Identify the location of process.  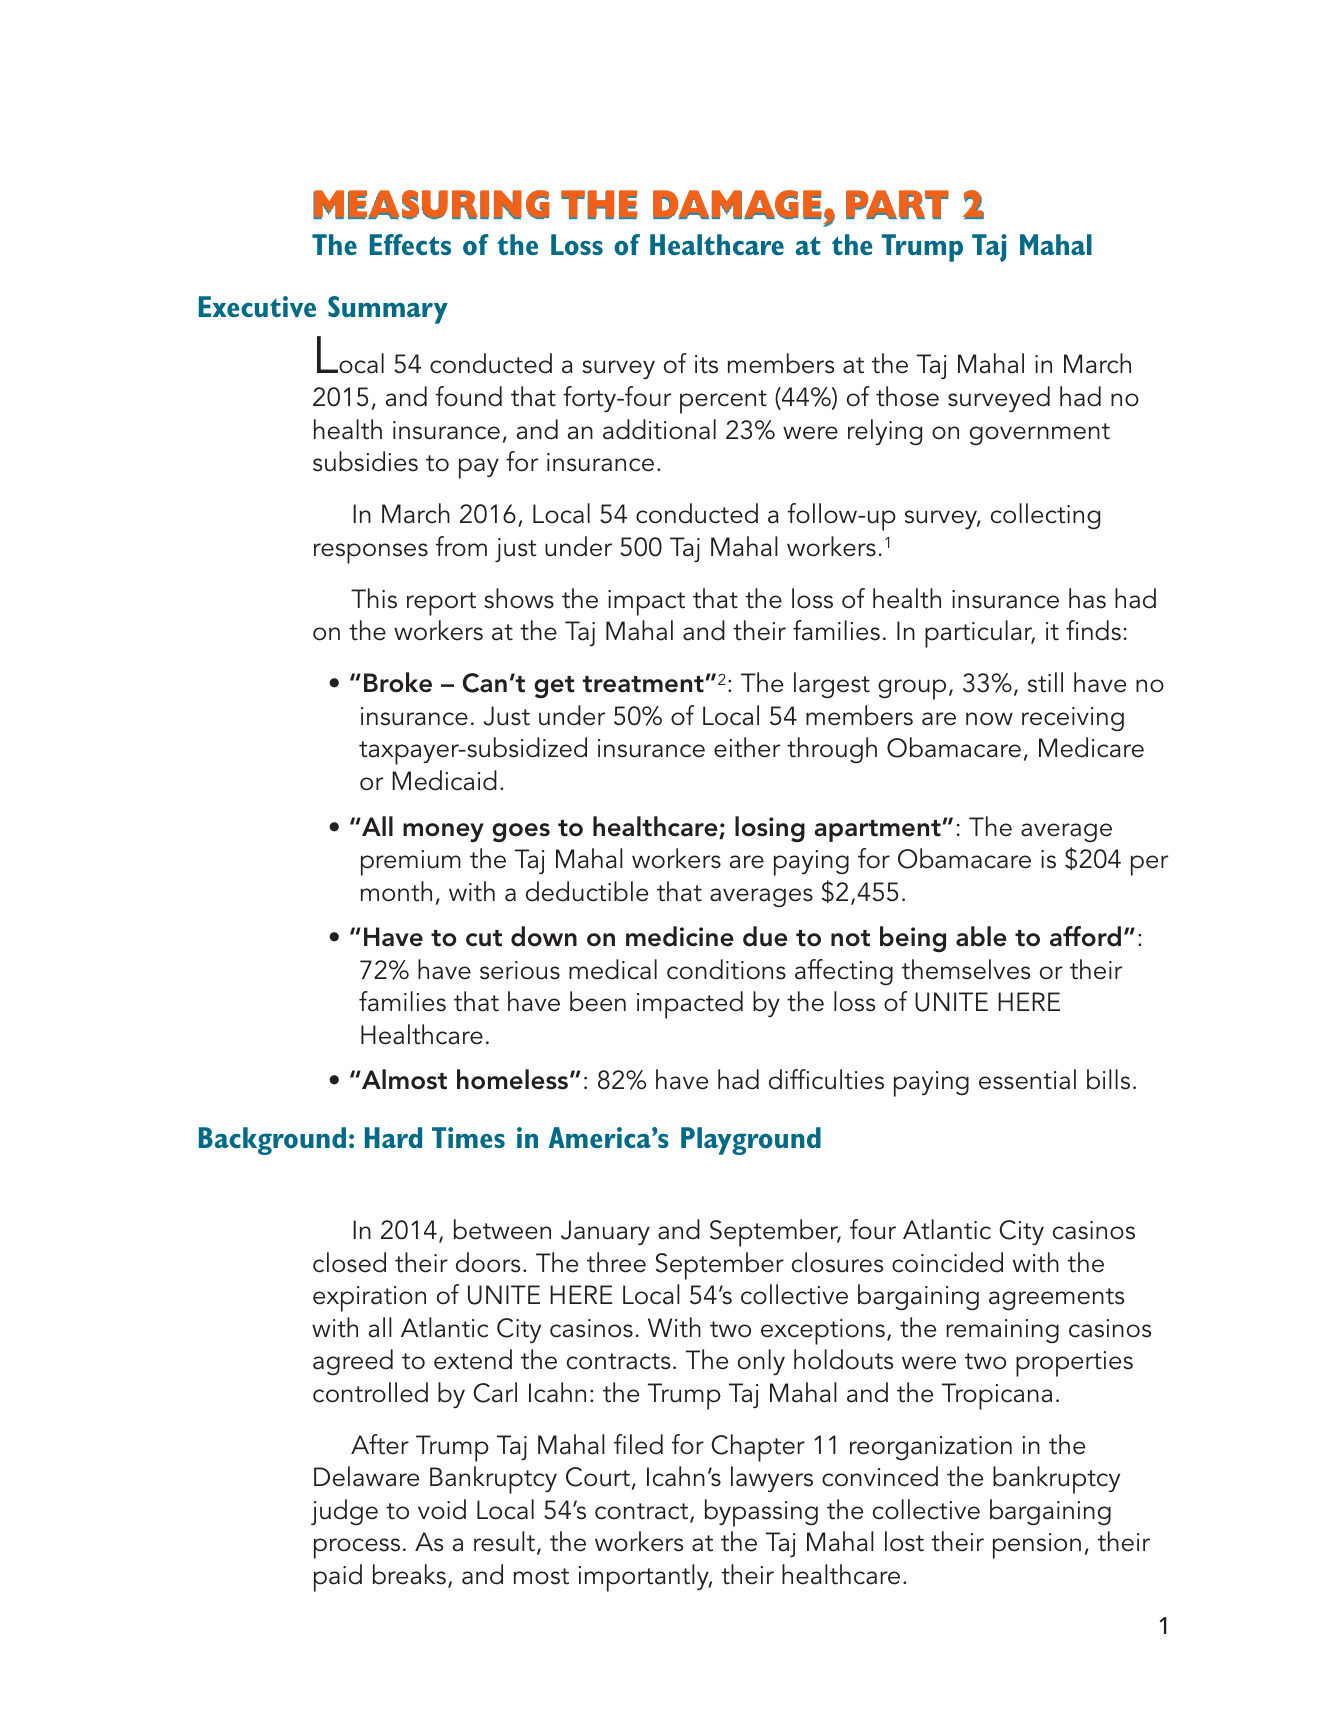
(357, 1548).
